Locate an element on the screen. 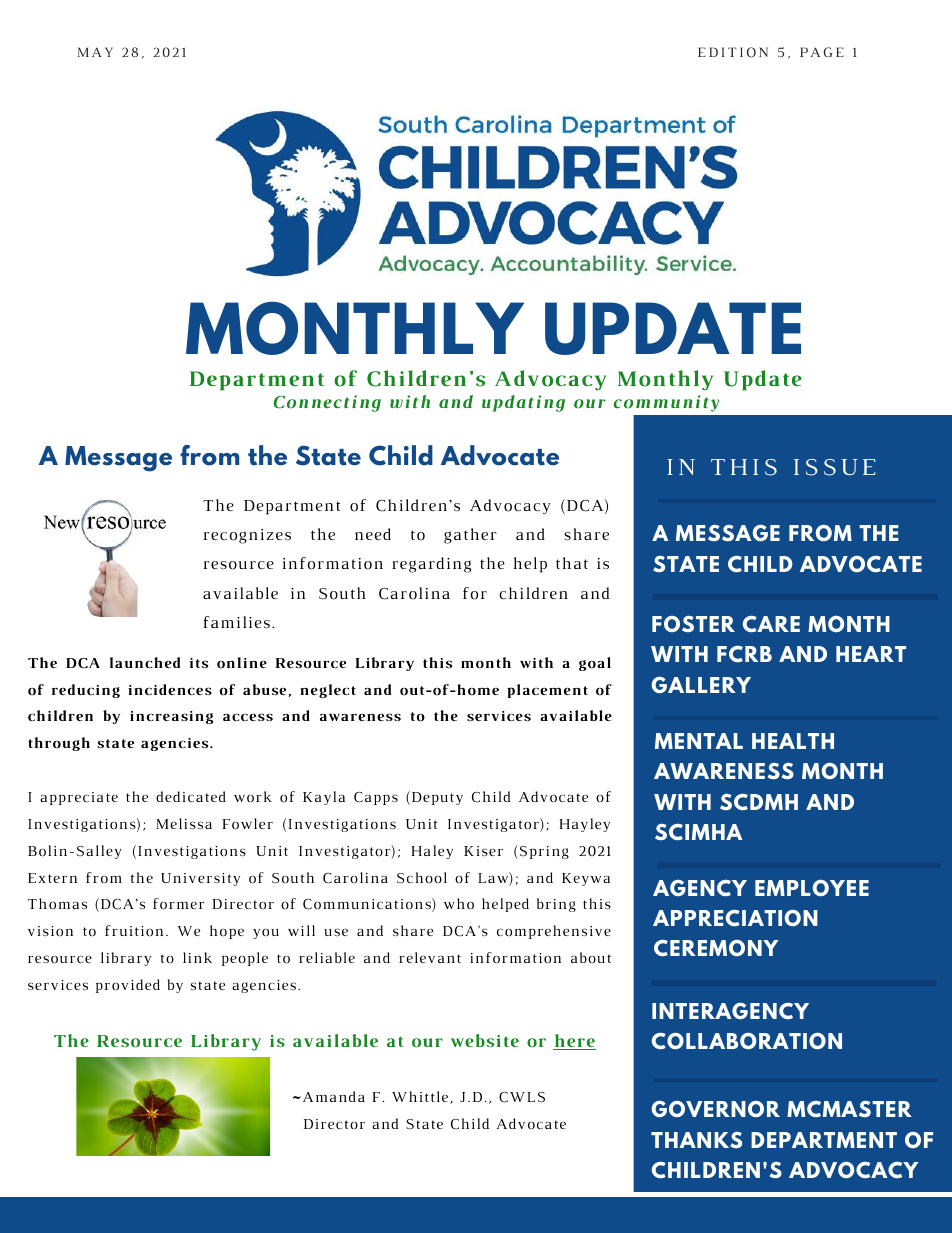 This screenshot has height=1233, width=952. gather is located at coordinates (470, 536).
